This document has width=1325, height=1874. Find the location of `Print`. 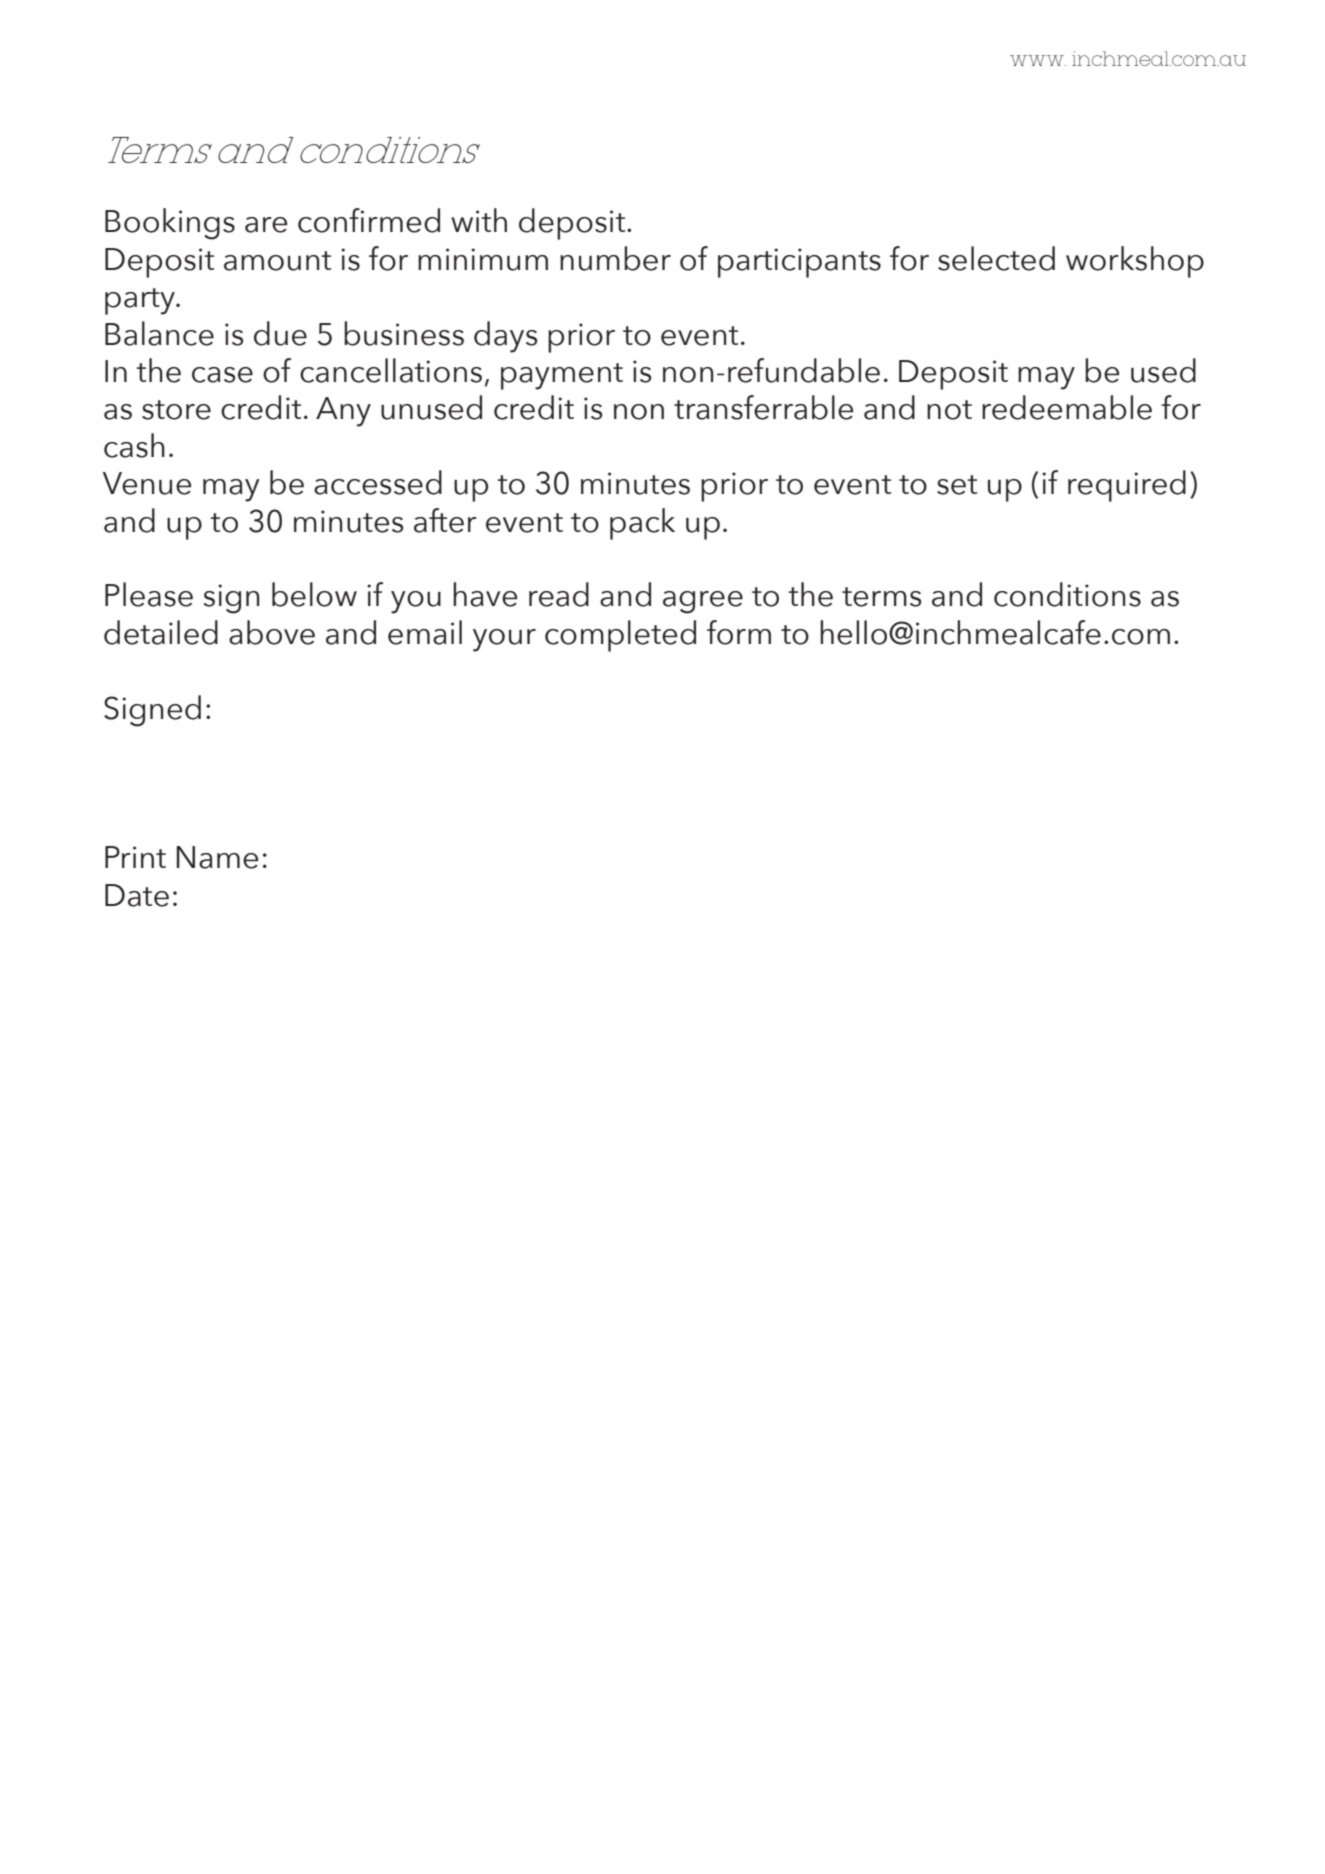

Print is located at coordinates (135, 857).
